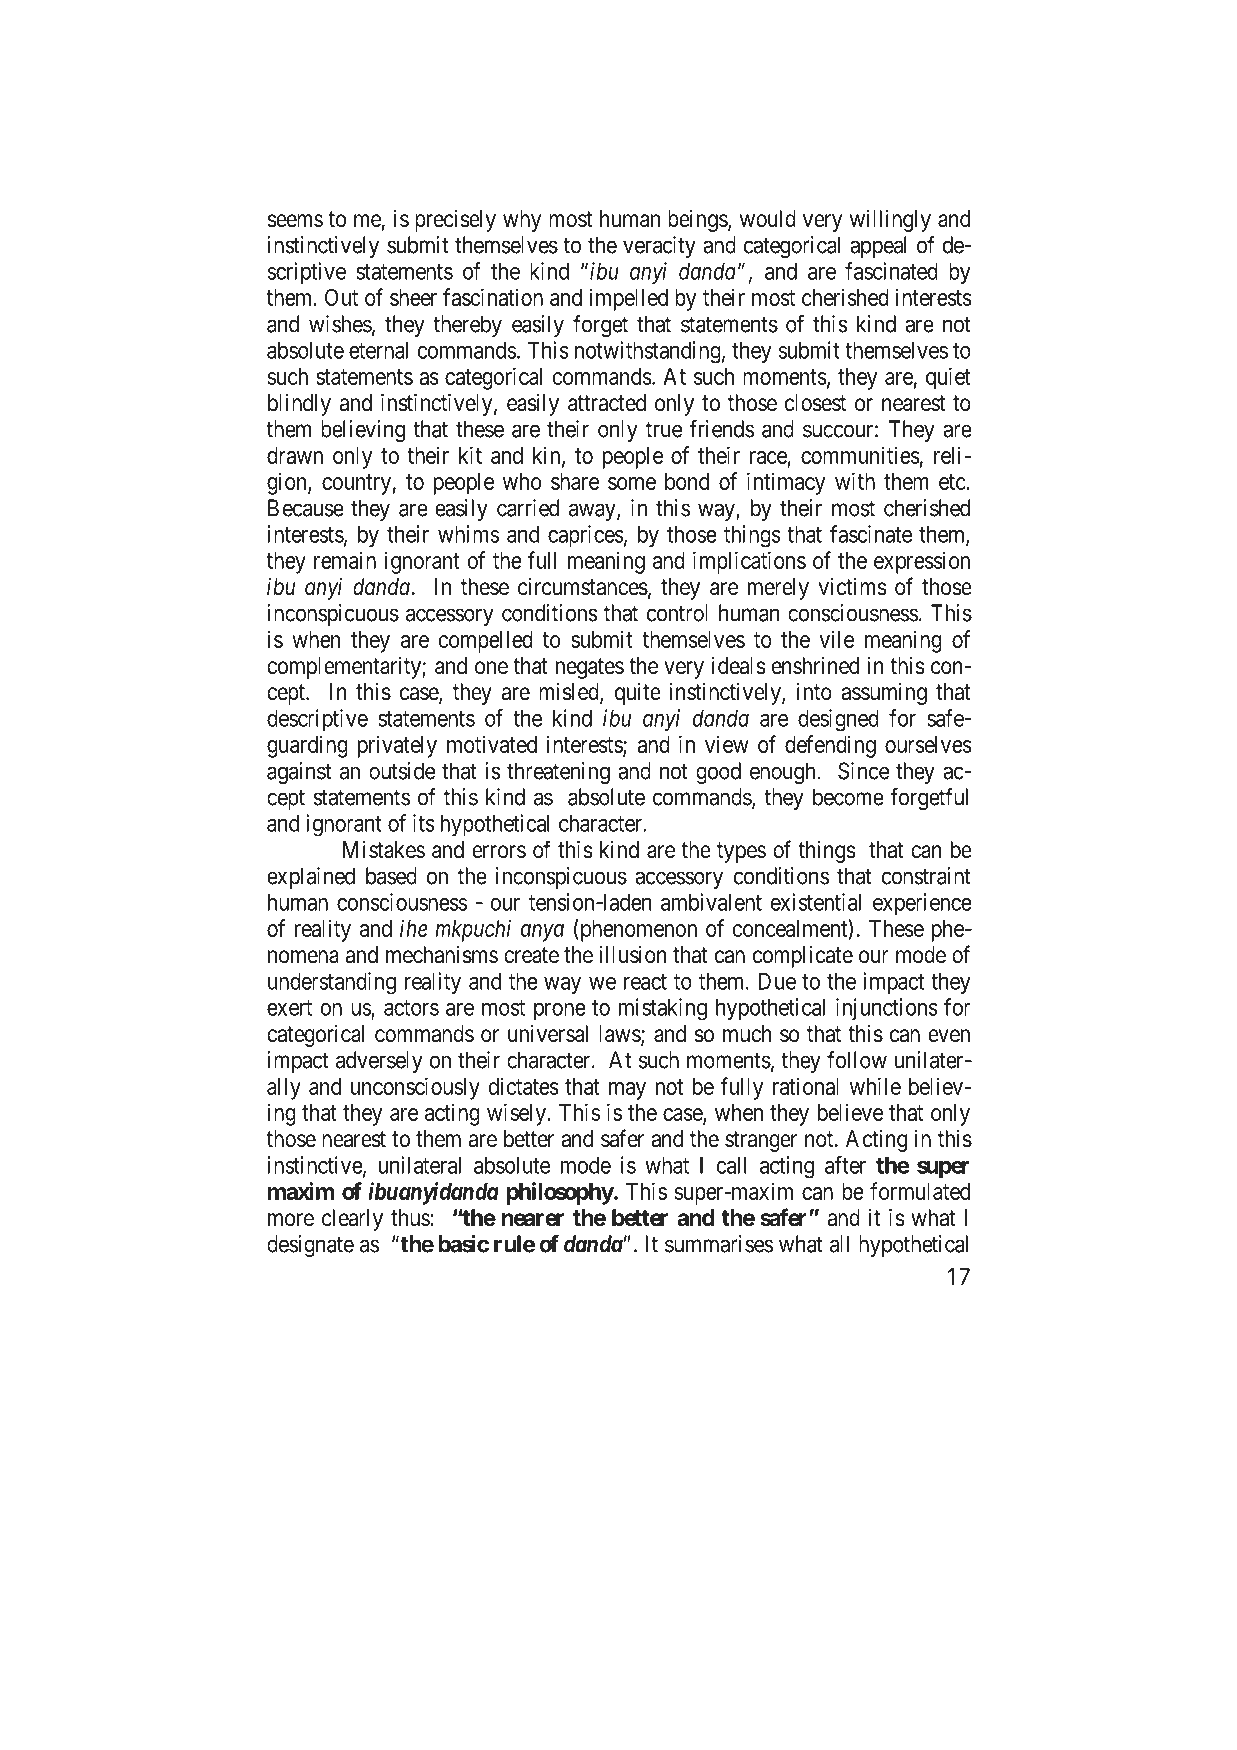 This screenshot has height=1750, width=1237. What do you see at coordinates (659, 247) in the screenshot?
I see `veracity` at bounding box center [659, 247].
